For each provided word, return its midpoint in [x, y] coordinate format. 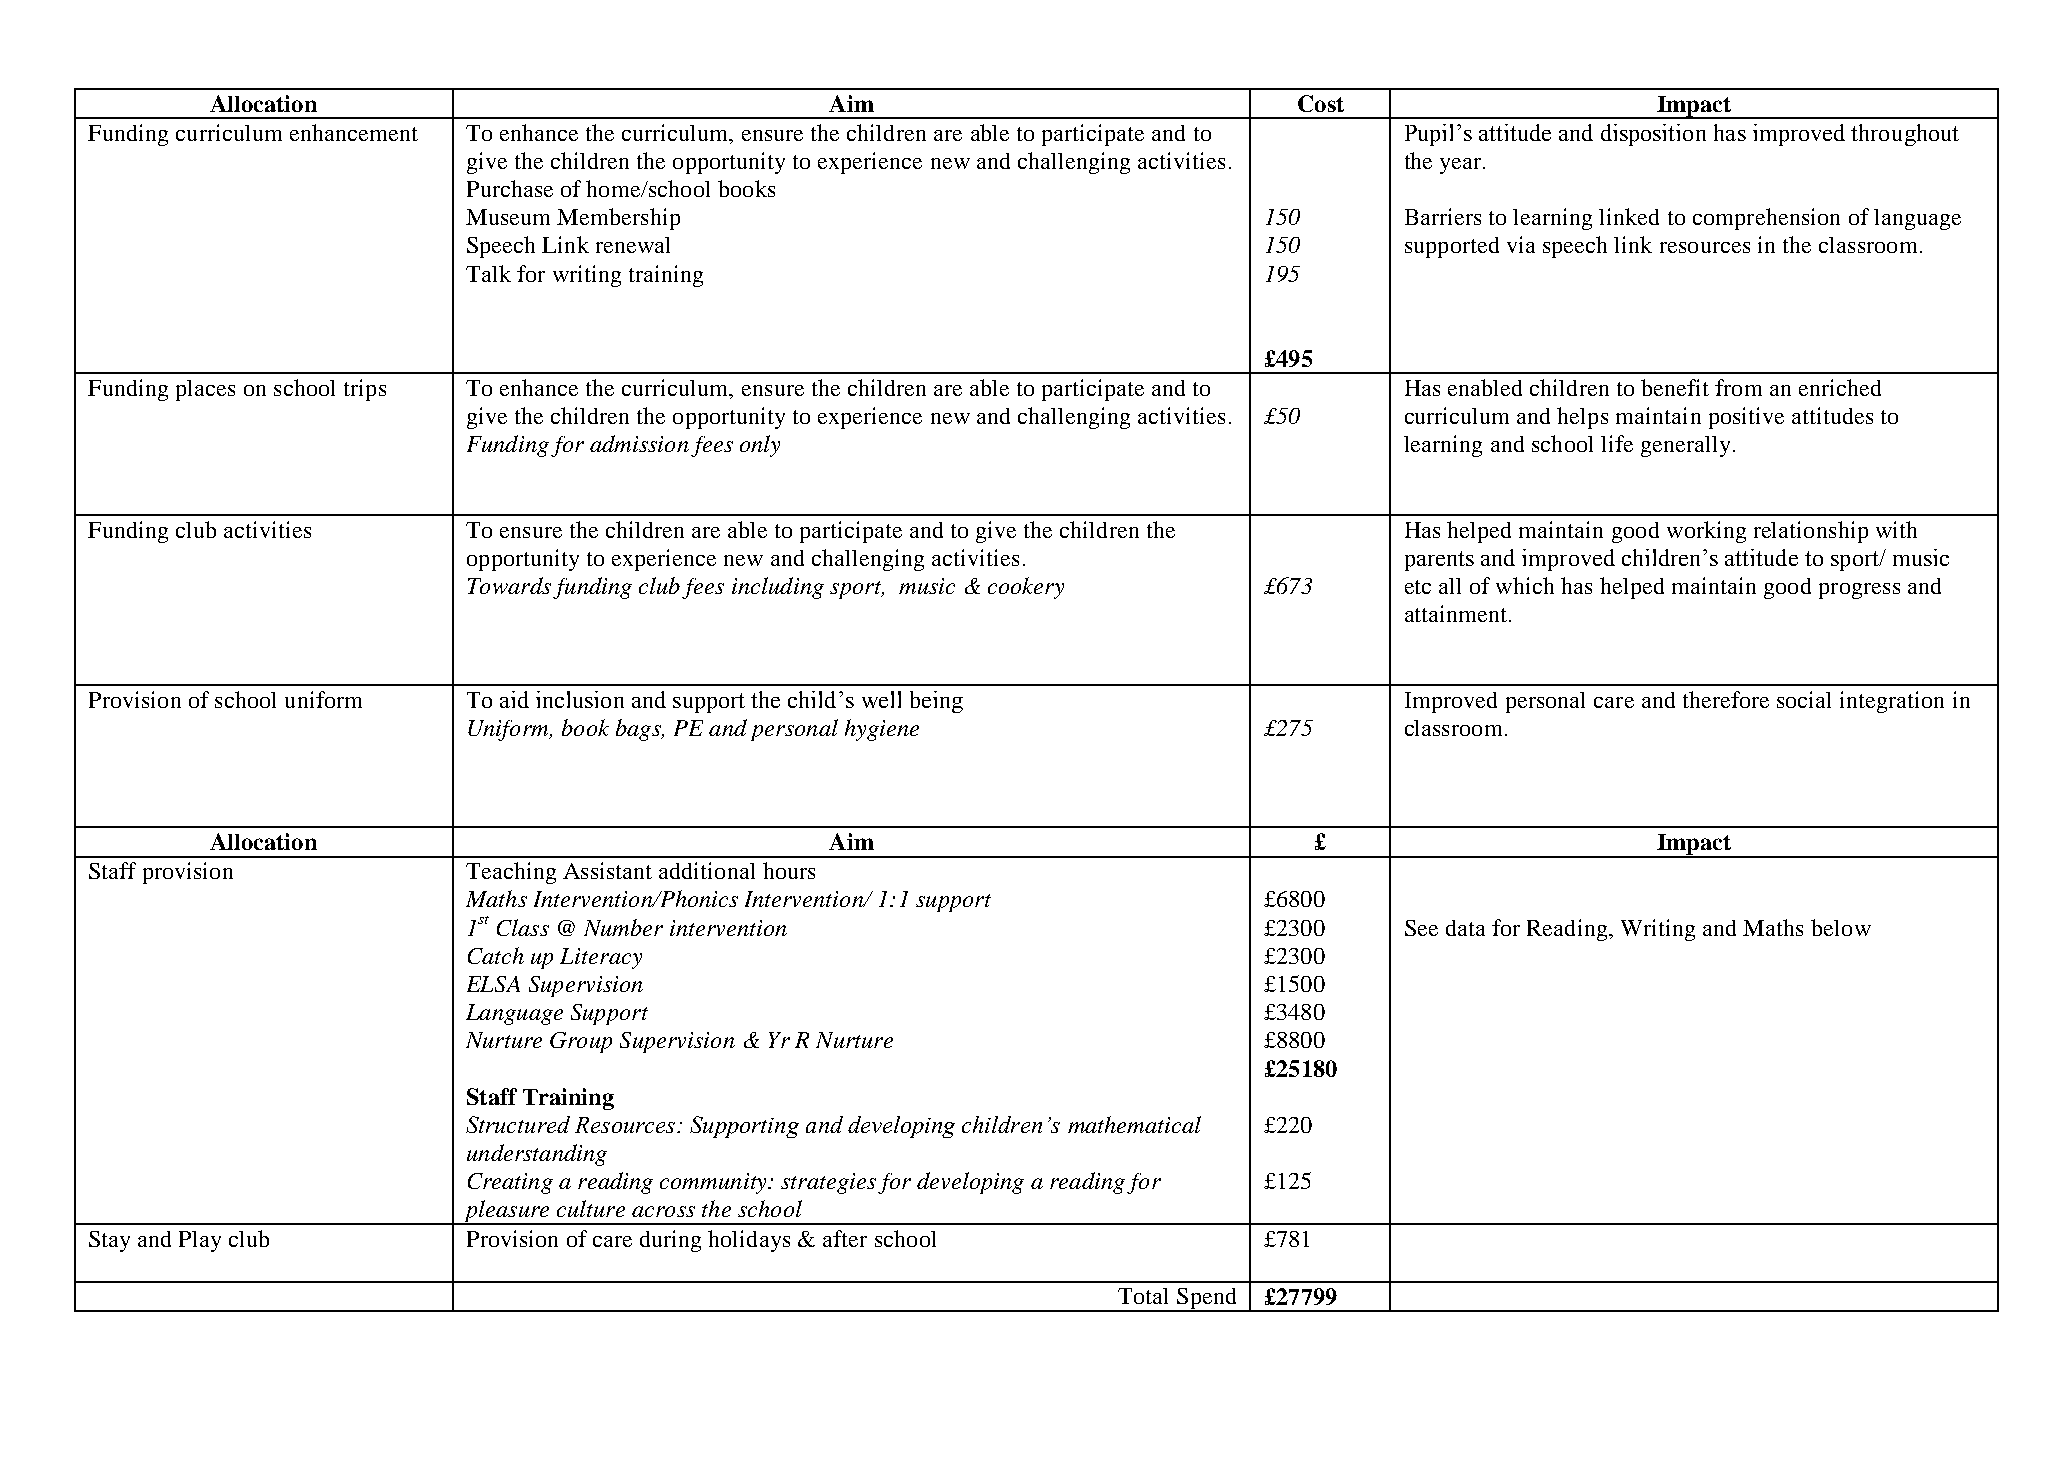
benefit [1675, 387]
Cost [1321, 103]
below [1841, 927]
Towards [509, 585]
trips [365, 390]
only [760, 446]
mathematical [1134, 1124]
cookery [1026, 588]
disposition [1653, 135]
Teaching [511, 873]
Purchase [510, 188]
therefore [1726, 699]
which [1525, 585]
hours [789, 870]
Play [200, 1241]
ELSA [493, 984]
